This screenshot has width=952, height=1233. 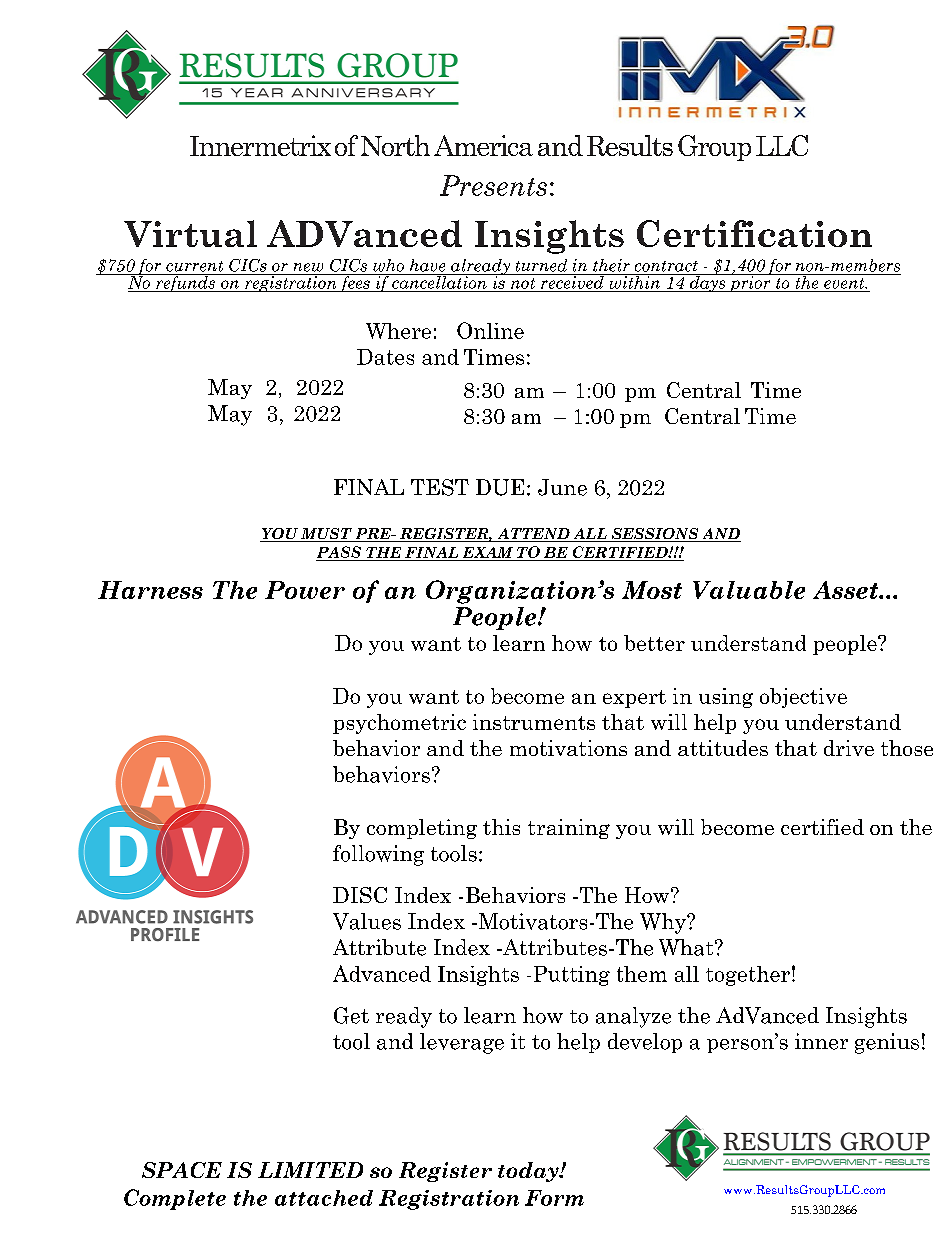 I want to click on Virtual, so click(x=190, y=233).
